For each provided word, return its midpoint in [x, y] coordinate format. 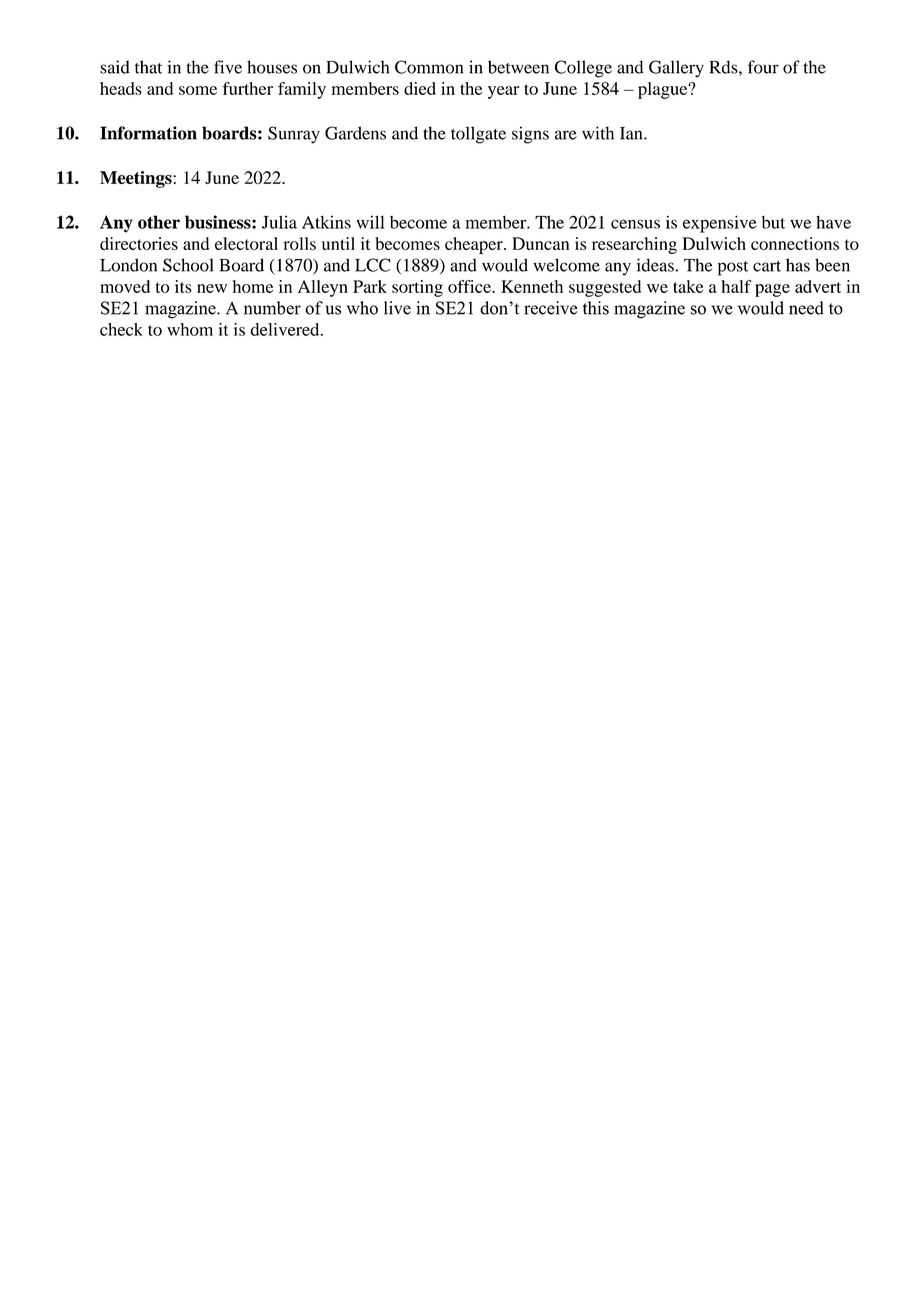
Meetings [137, 179]
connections [795, 243]
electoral [246, 243]
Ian [632, 133]
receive [551, 308]
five [228, 67]
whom [190, 329]
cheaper [475, 245]
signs [530, 135]
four [763, 67]
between [518, 67]
